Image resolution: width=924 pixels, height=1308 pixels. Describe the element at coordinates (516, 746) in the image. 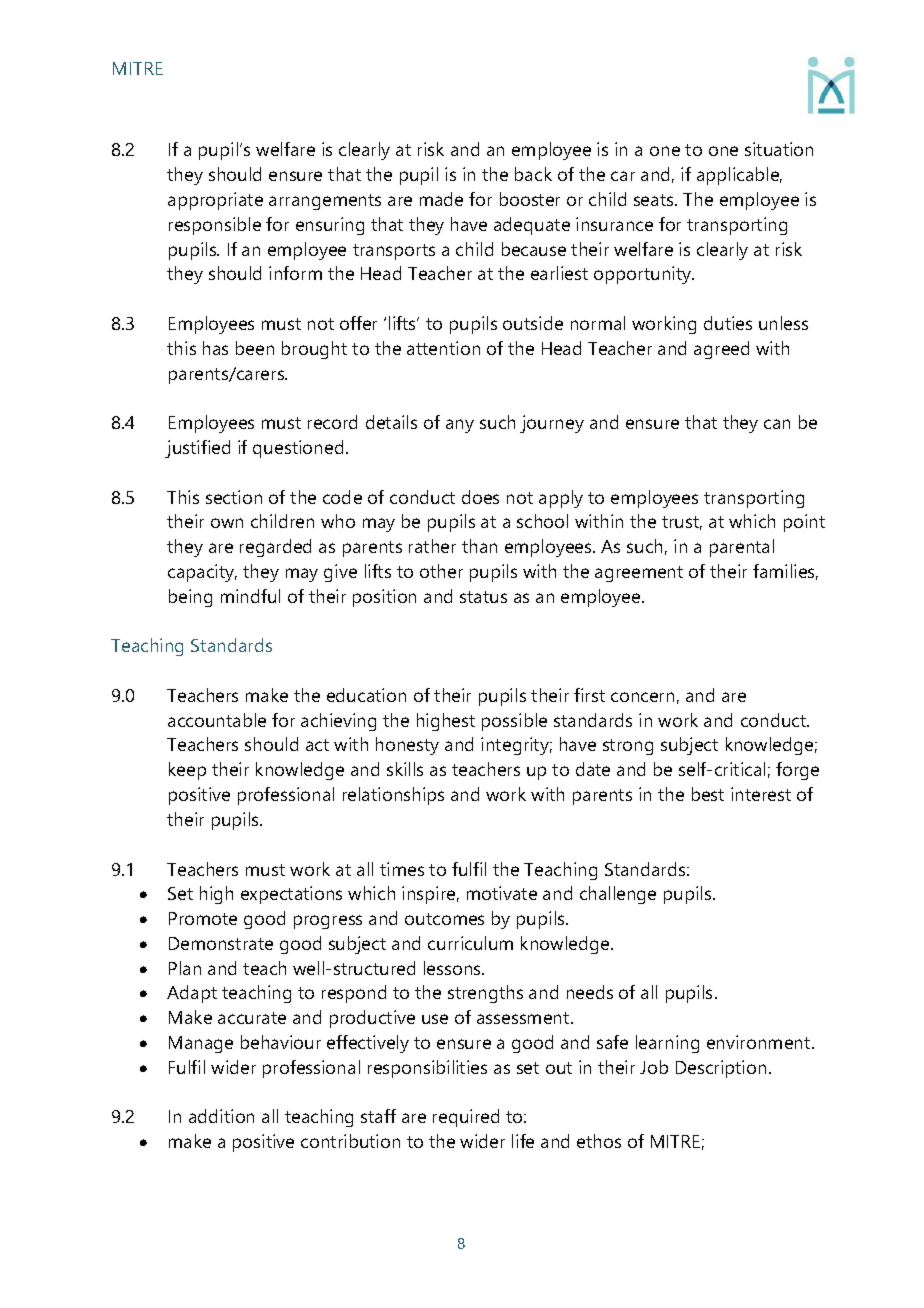

I see `integrity` at that location.
